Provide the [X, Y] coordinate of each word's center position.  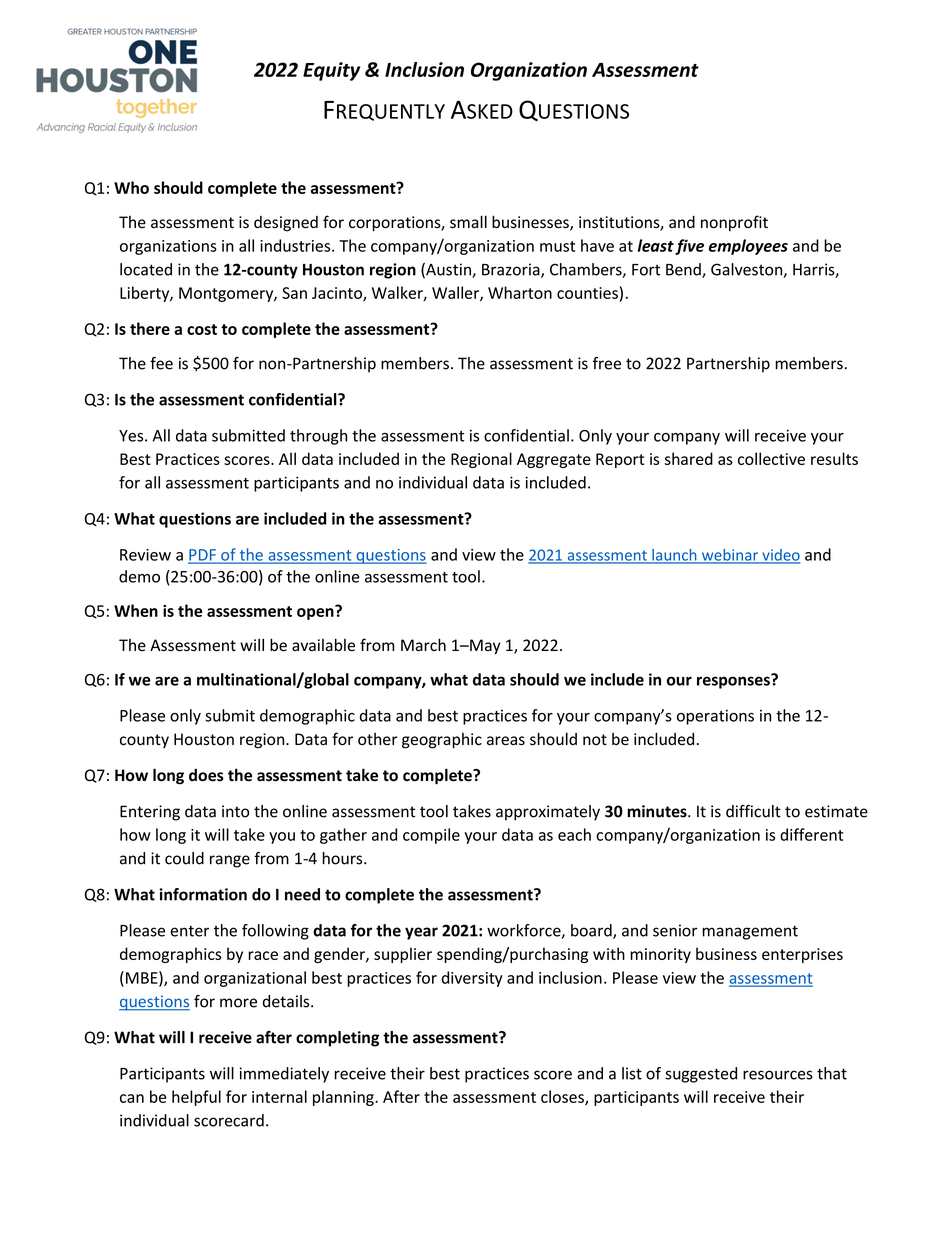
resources [778, 1075]
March [423, 645]
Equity [331, 71]
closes [563, 1097]
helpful [196, 1098]
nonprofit [734, 223]
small [468, 222]
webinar [730, 556]
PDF [203, 556]
